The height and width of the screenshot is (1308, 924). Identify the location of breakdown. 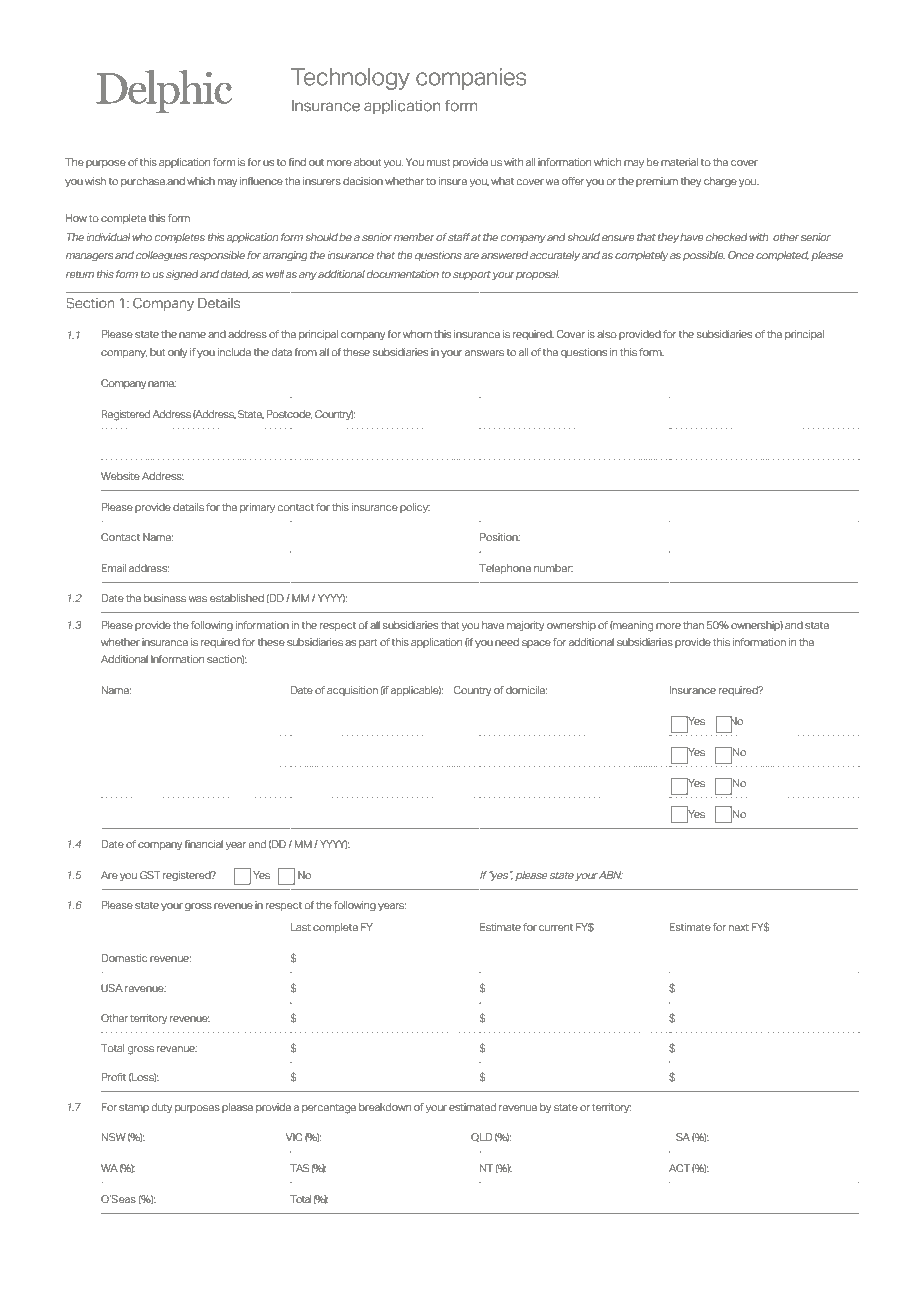
(385, 1107).
